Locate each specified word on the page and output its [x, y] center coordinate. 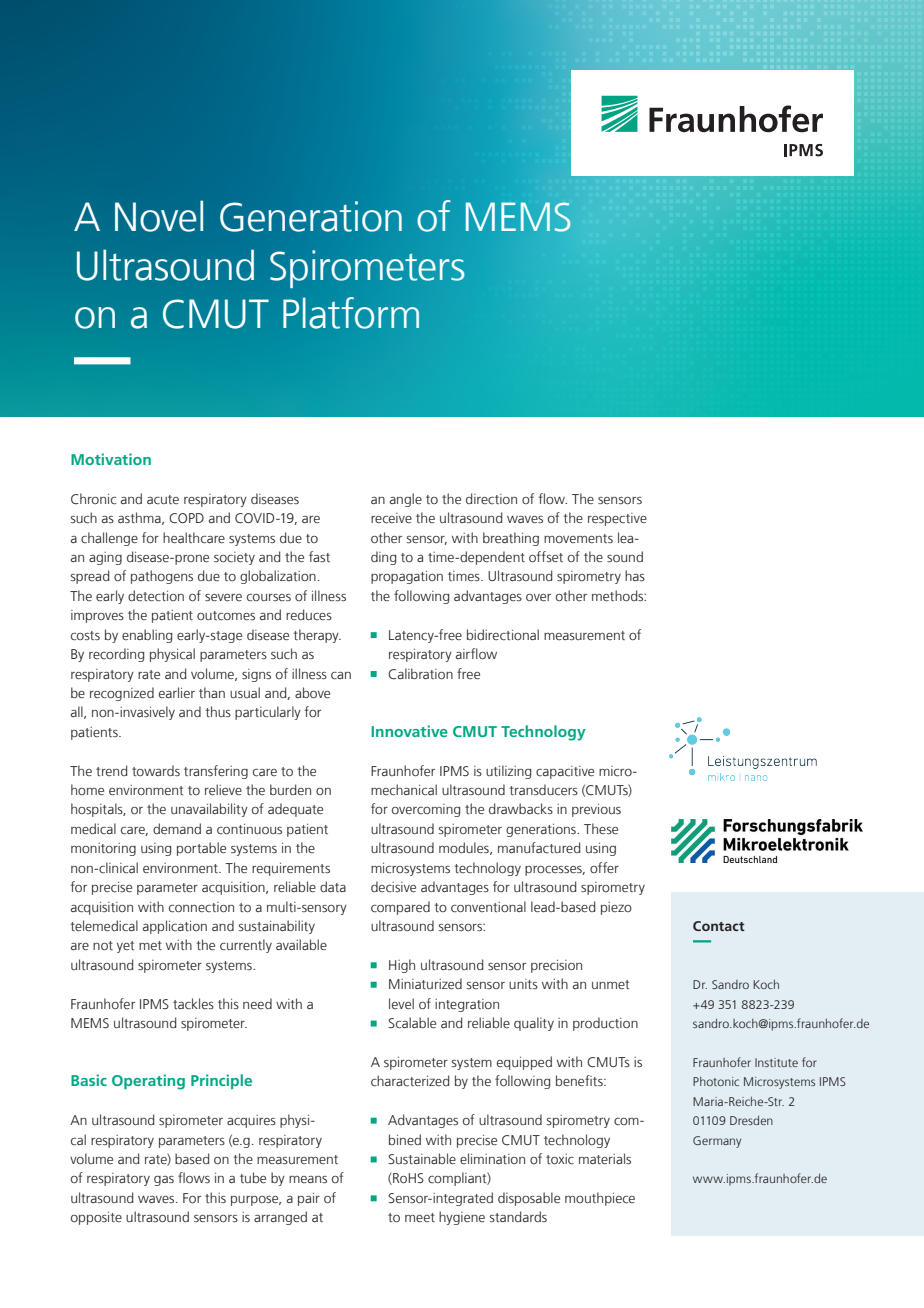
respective [617, 519]
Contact [719, 926]
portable [201, 849]
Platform [351, 313]
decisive [393, 887]
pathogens [162, 577]
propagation [407, 577]
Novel [159, 216]
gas [164, 1181]
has [635, 575]
